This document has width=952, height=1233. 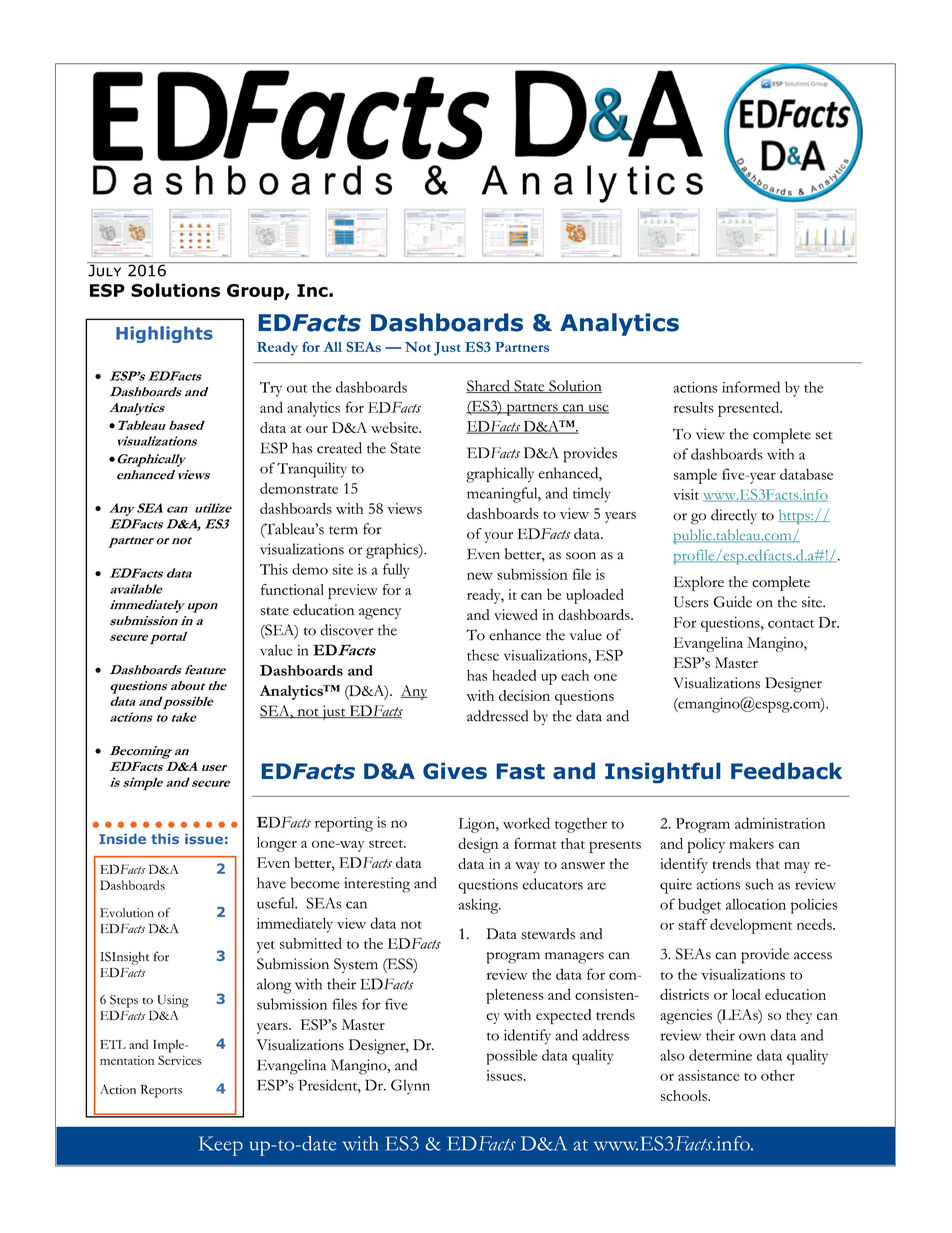 What do you see at coordinates (221, 1146) in the document?
I see `Keep` at bounding box center [221, 1146].
